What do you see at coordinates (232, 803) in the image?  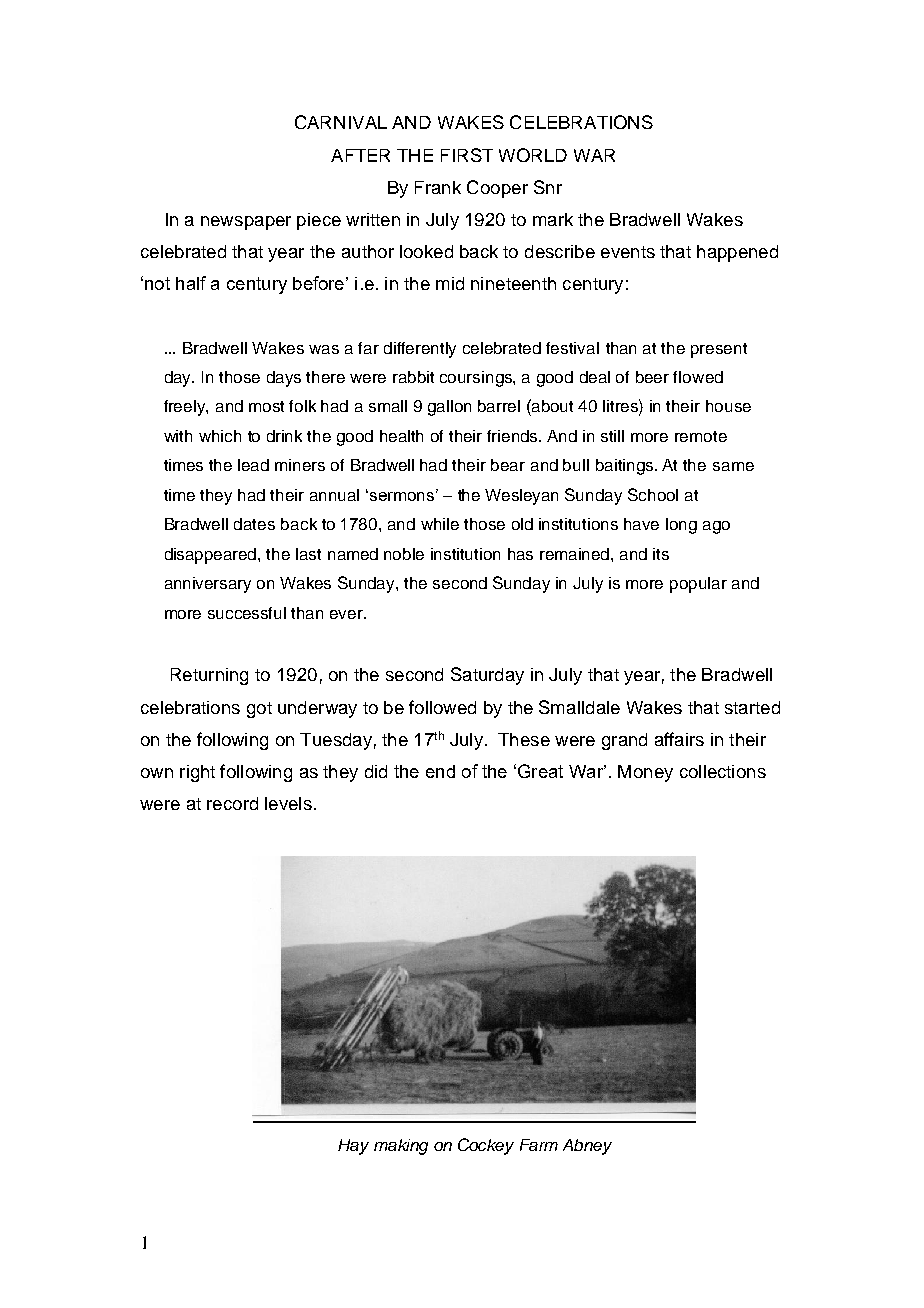 I see `record` at bounding box center [232, 803].
